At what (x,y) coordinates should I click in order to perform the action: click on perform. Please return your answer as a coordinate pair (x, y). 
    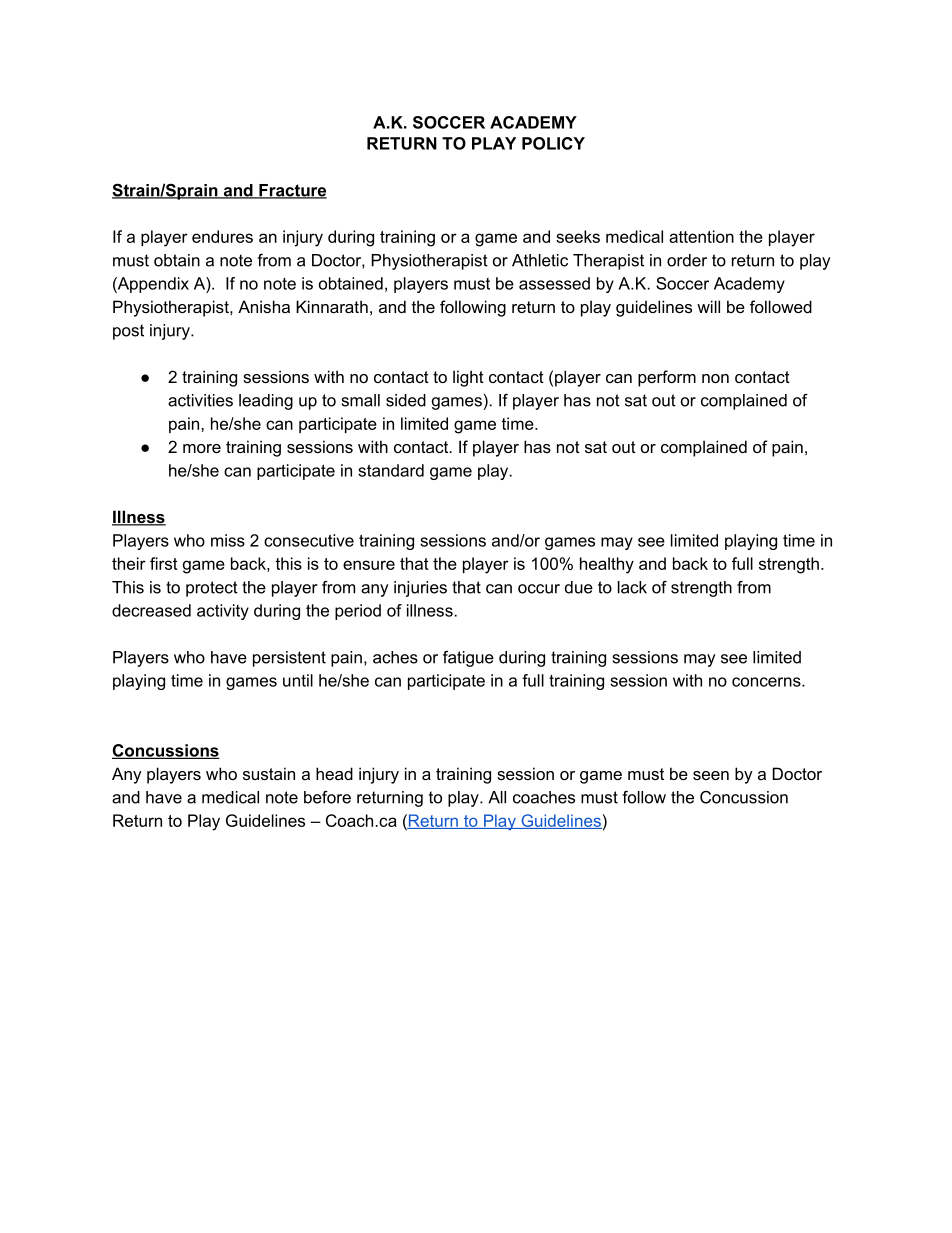
    Looking at the image, I should click on (667, 378).
